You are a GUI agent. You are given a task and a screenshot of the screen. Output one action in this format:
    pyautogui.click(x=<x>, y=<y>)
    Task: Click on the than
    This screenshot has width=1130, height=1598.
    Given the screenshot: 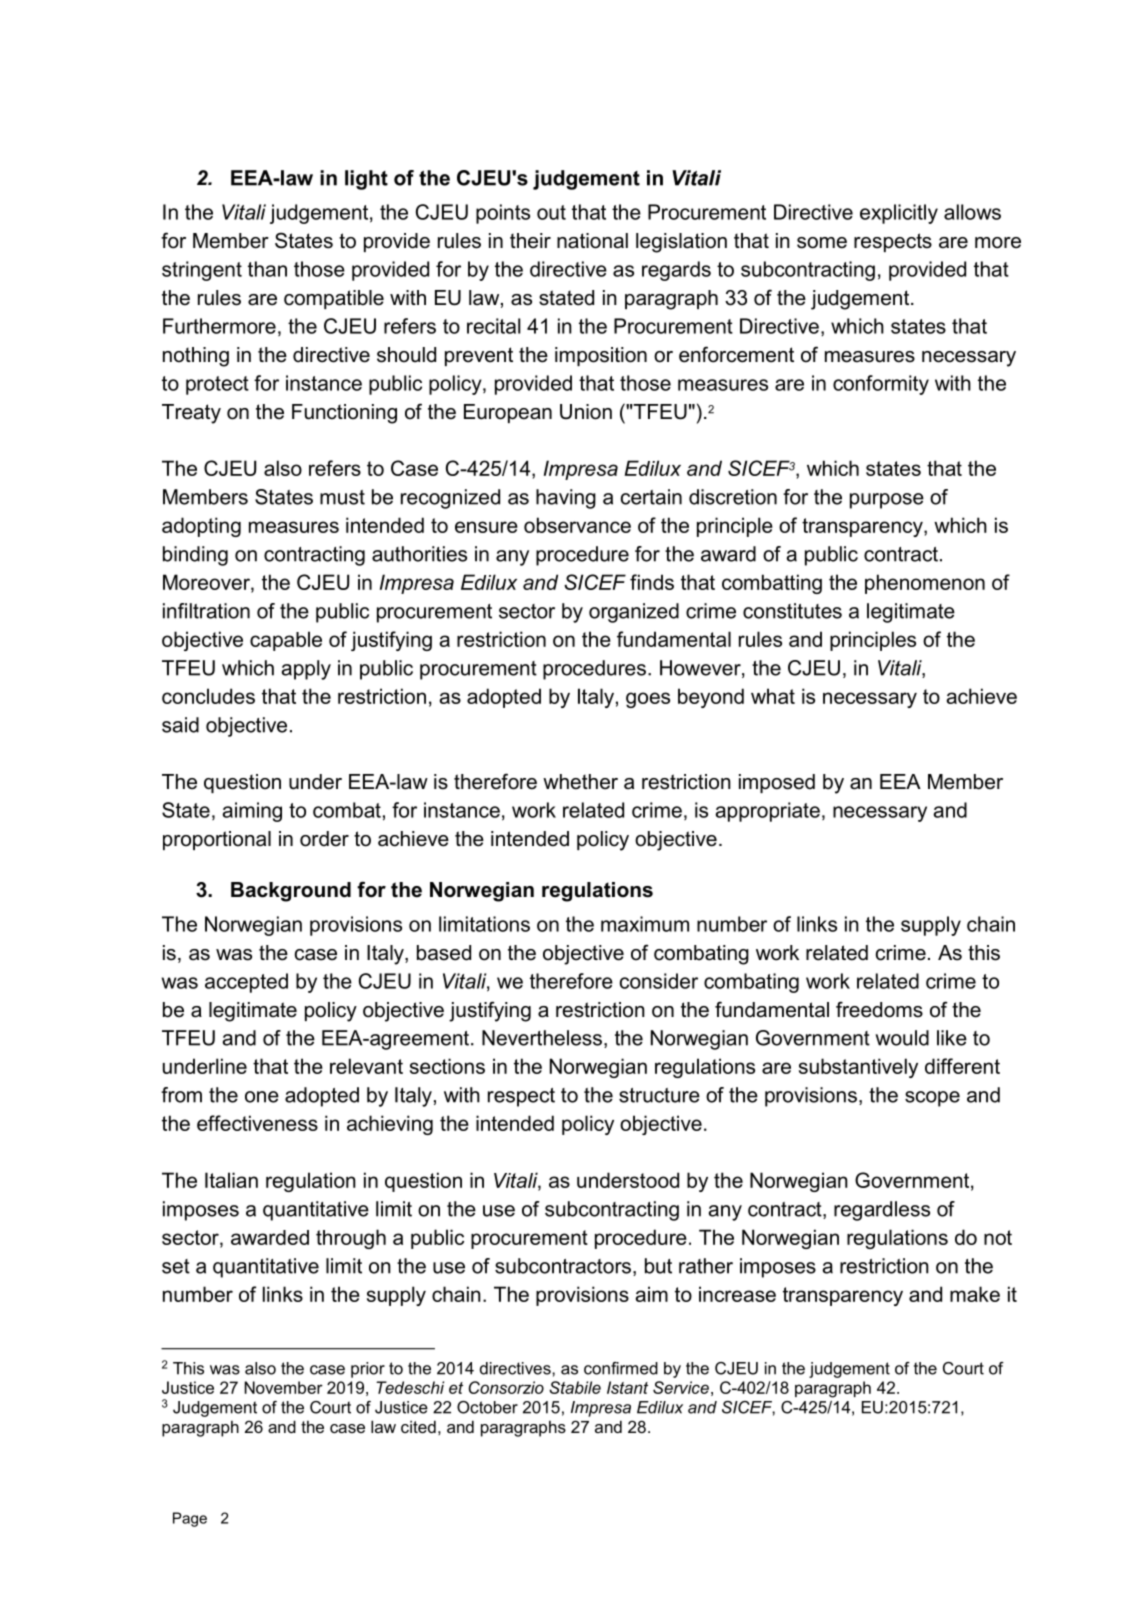 What is the action you would take?
    pyautogui.click(x=267, y=269)
